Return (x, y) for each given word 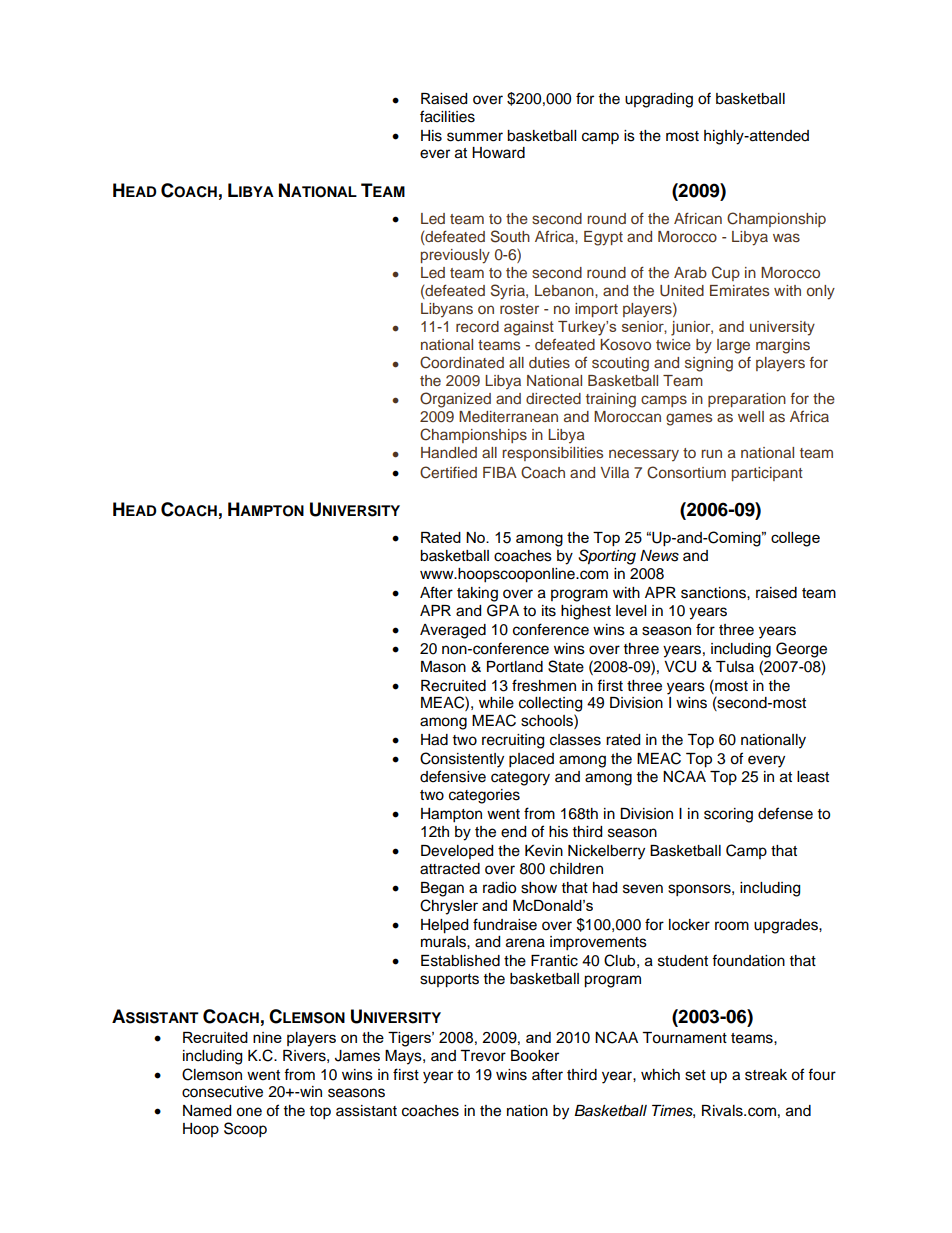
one (249, 1112)
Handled (449, 452)
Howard (498, 153)
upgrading (659, 100)
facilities (447, 116)
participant (767, 474)
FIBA (500, 472)
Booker (535, 1056)
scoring (728, 815)
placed (531, 760)
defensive (453, 776)
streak (766, 1075)
